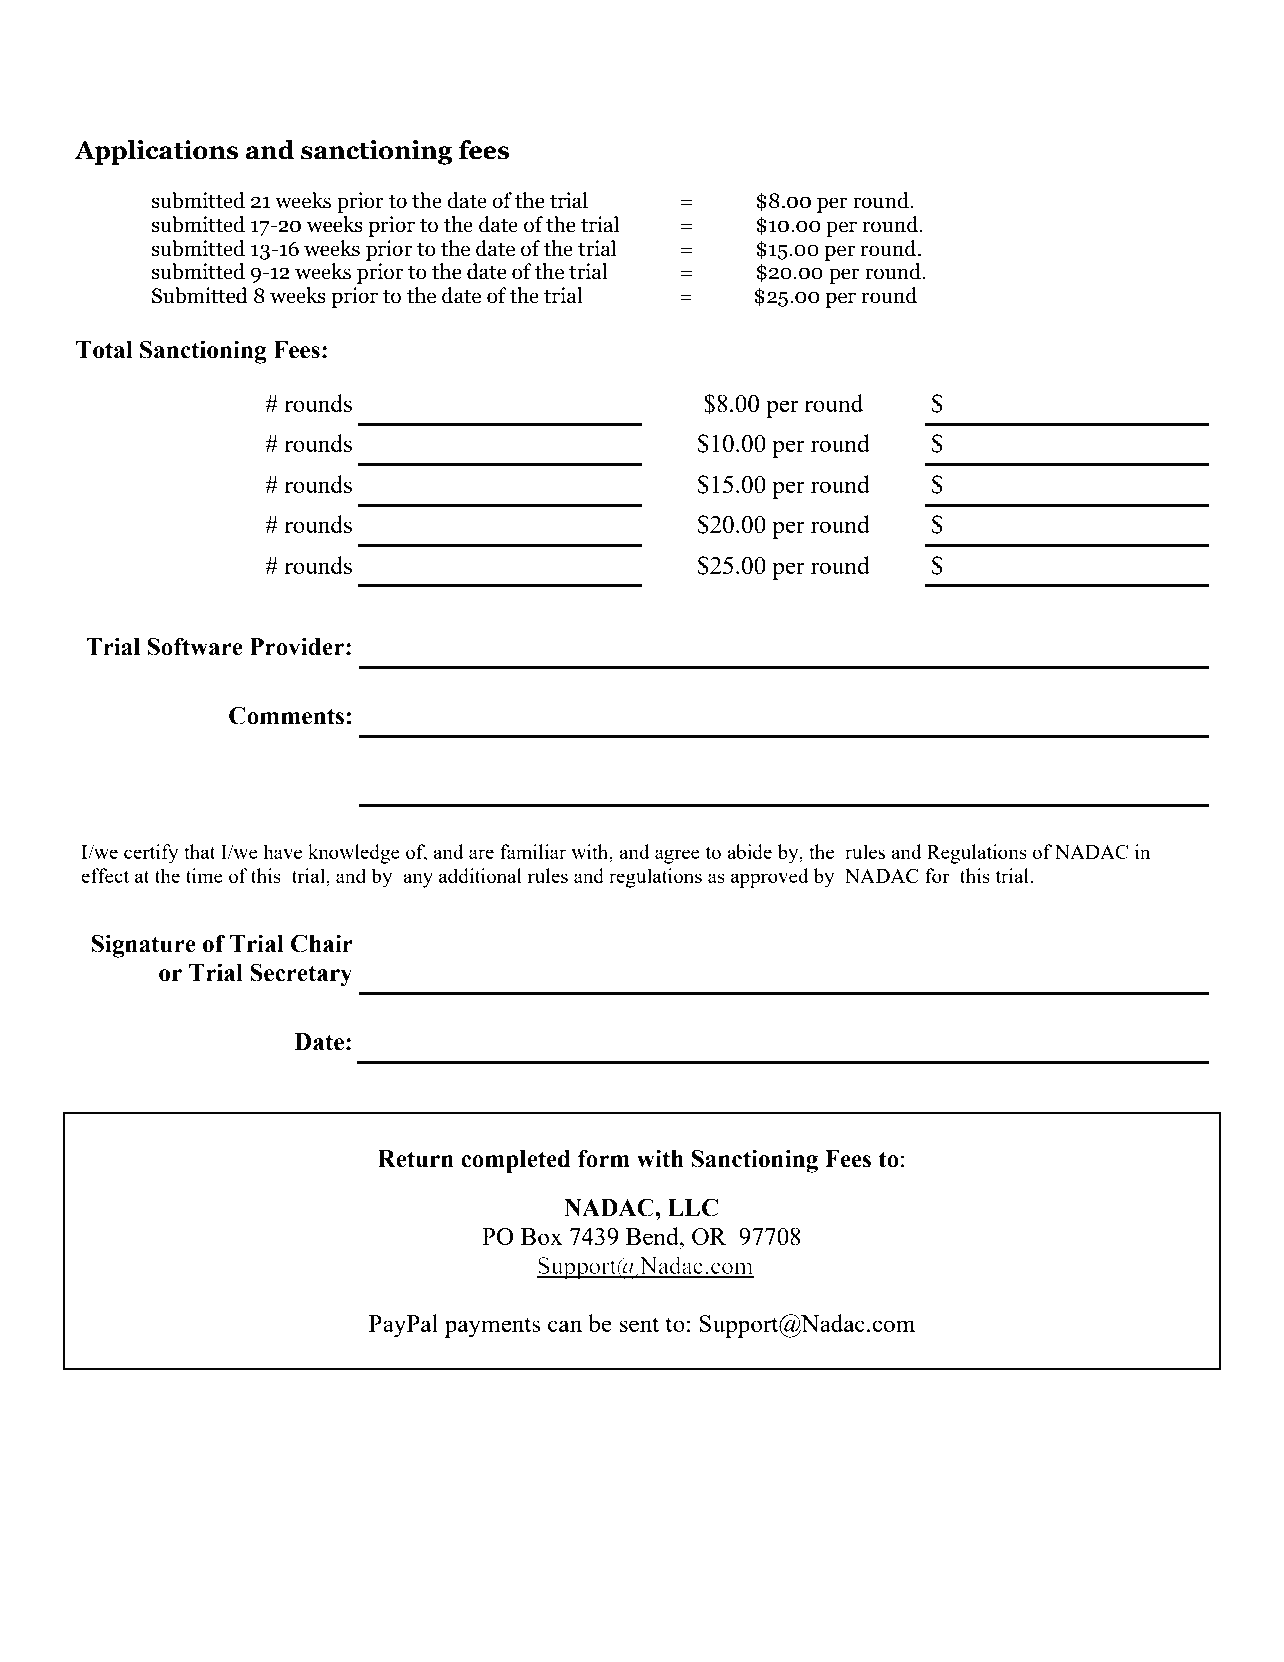 Image resolution: width=1284 pixels, height=1662 pixels. What do you see at coordinates (416, 1159) in the screenshot?
I see `Return` at bounding box center [416, 1159].
